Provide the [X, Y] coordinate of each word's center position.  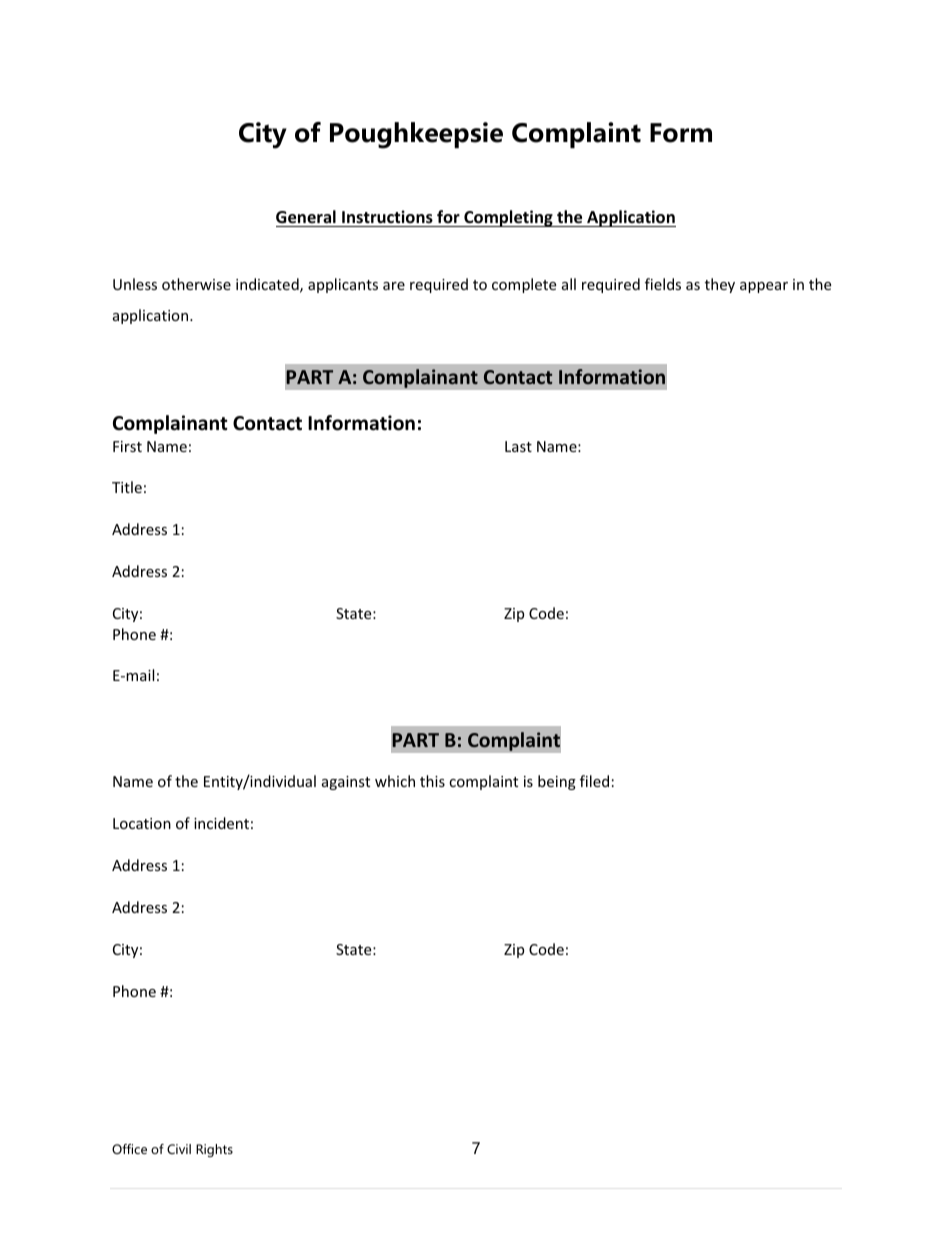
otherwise [196, 284]
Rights [214, 1150]
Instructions [387, 217]
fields [663, 284]
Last [518, 446]
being [557, 782]
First [127, 446]
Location [142, 823]
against [346, 783]
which [395, 781]
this [432, 781]
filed [594, 781]
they [720, 285]
